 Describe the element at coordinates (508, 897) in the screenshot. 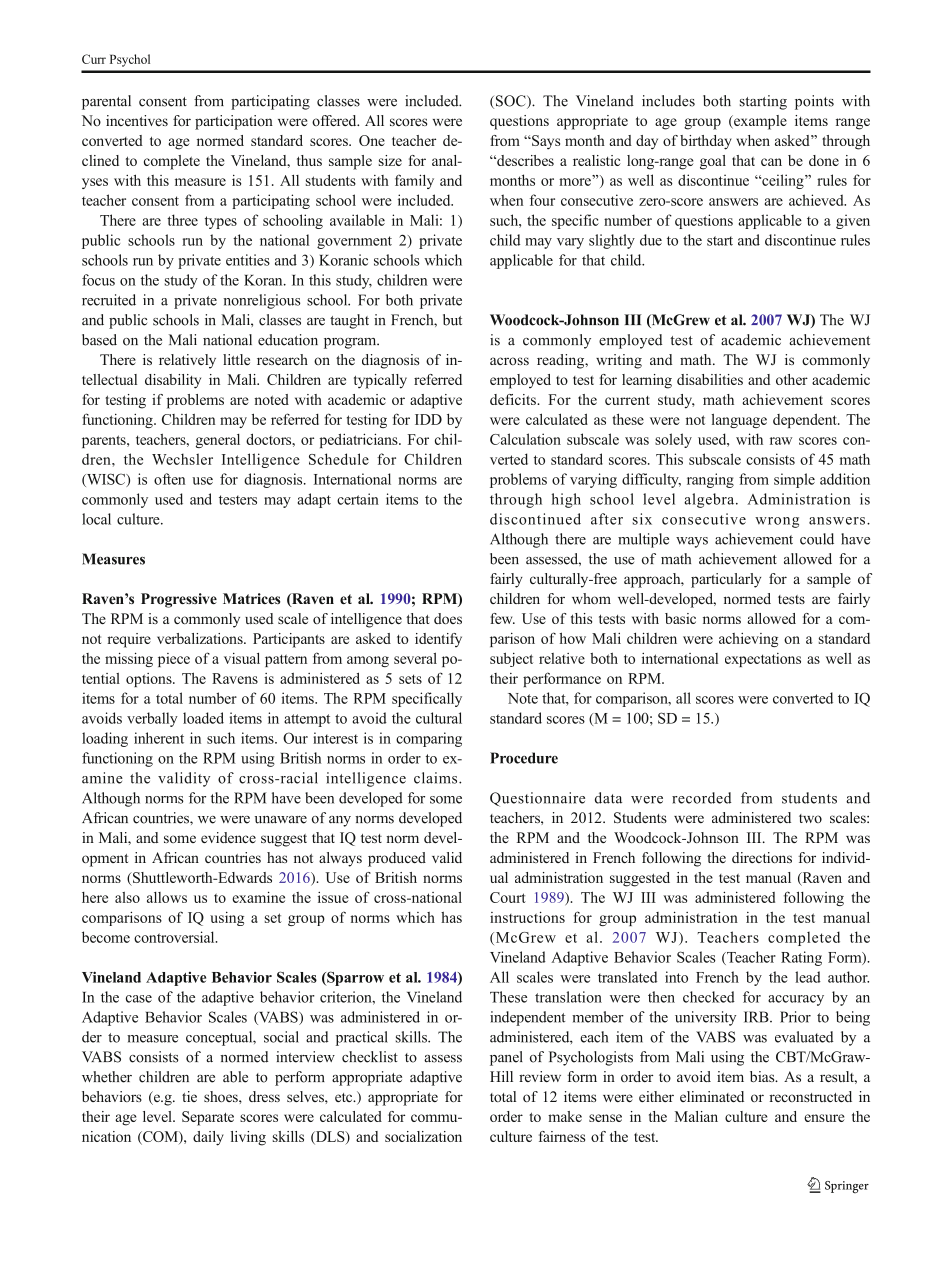

I see `Court` at that location.
